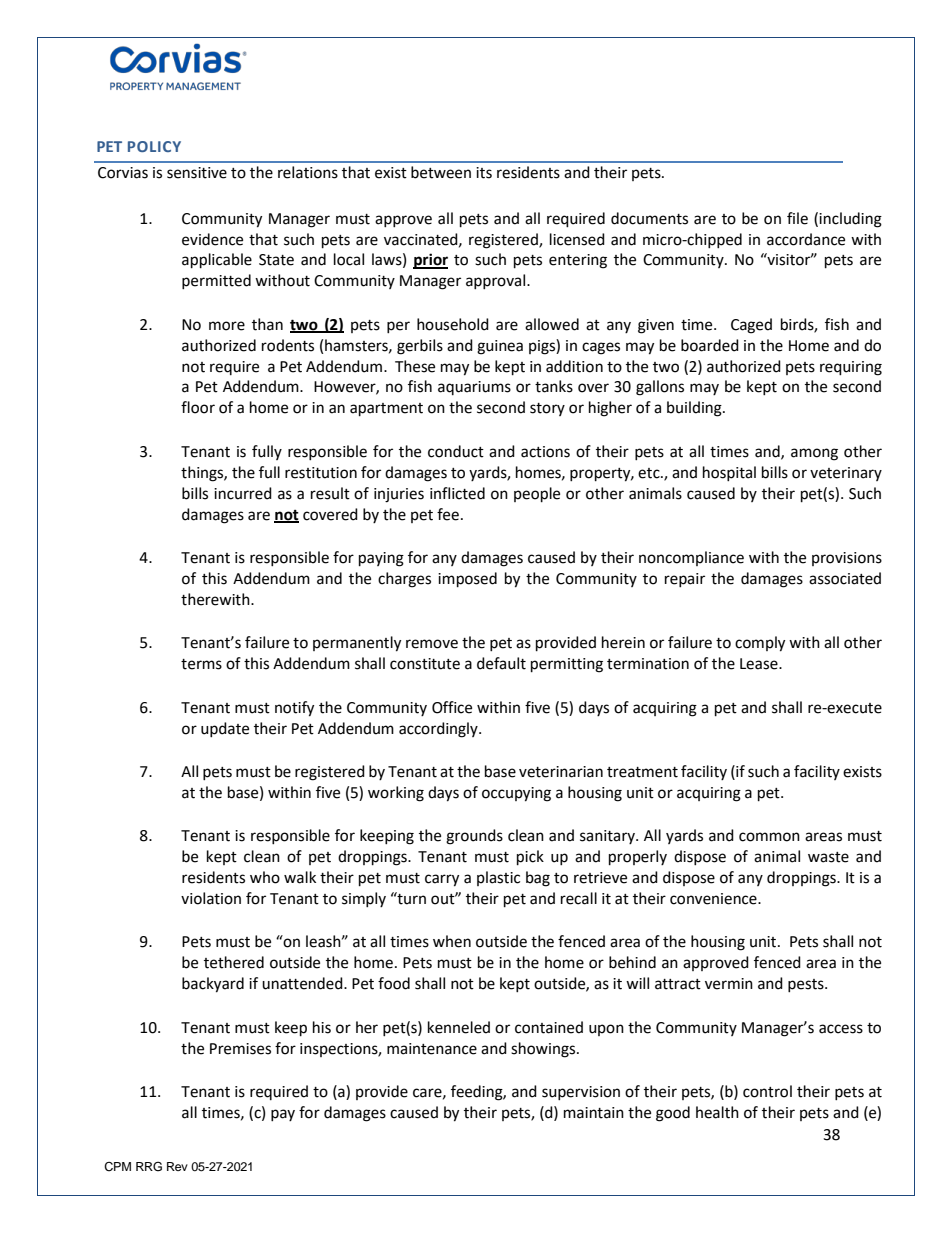 The height and width of the document is (1233, 952). I want to click on imposed, so click(467, 580).
